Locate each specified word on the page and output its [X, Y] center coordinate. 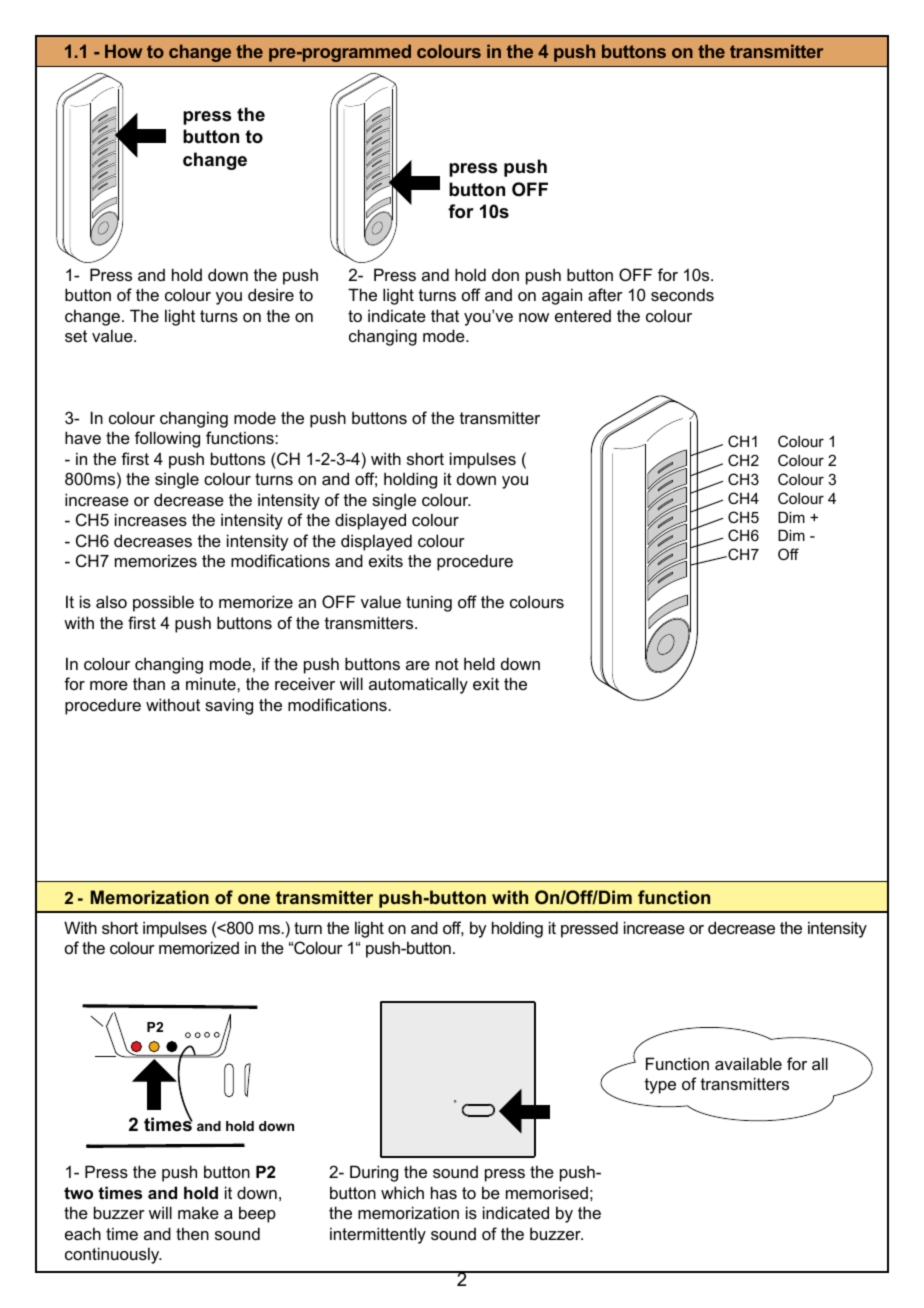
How [123, 51]
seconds [682, 294]
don [505, 275]
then [192, 1233]
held [479, 663]
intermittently [378, 1235]
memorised [547, 1192]
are [418, 665]
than [149, 683]
